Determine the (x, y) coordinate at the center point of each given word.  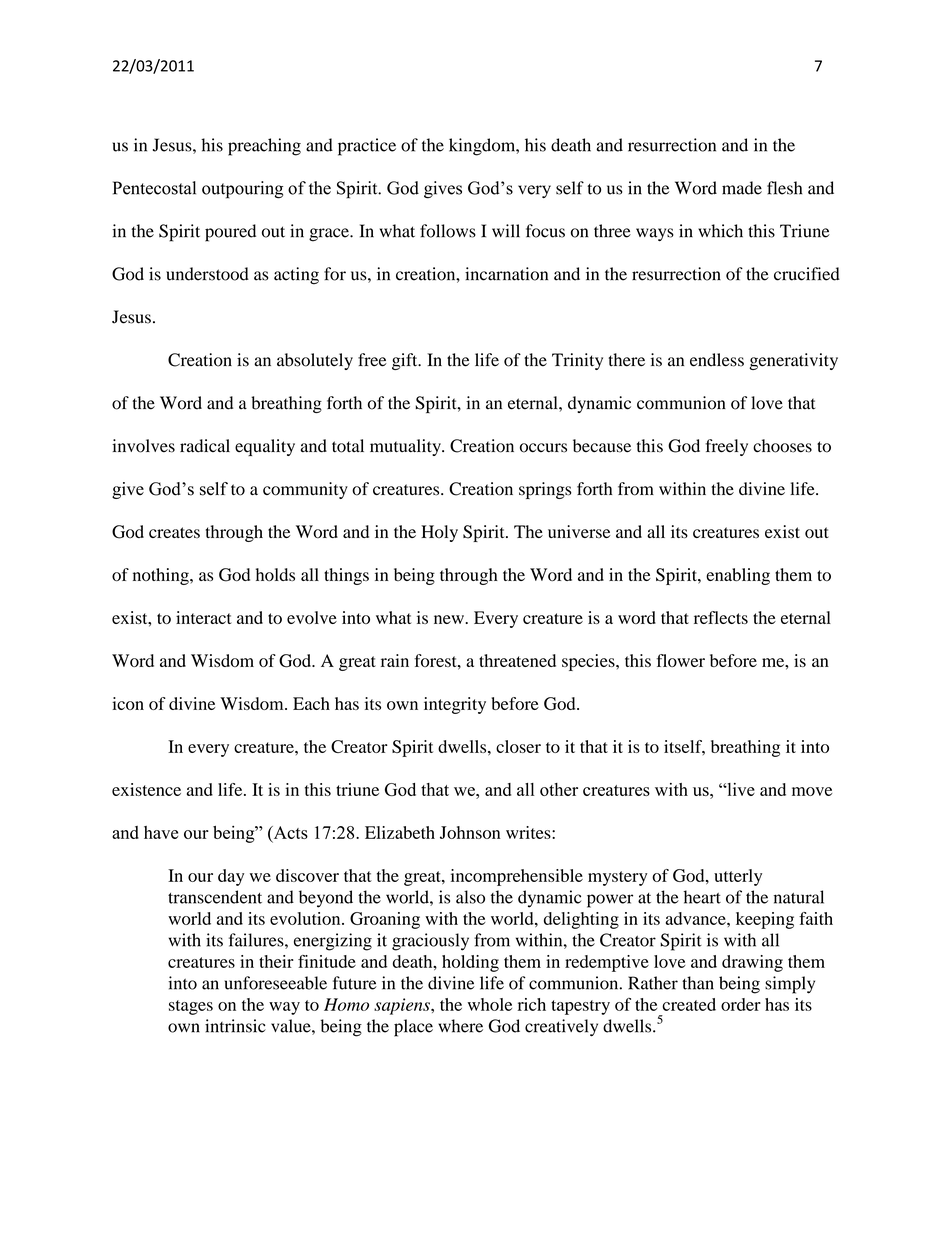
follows (448, 231)
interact (204, 617)
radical (205, 446)
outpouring (242, 190)
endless (717, 360)
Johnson (470, 832)
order (741, 1004)
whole (490, 1004)
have (161, 832)
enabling (738, 576)
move (812, 791)
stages (191, 1007)
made (742, 188)
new (450, 619)
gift (406, 361)
